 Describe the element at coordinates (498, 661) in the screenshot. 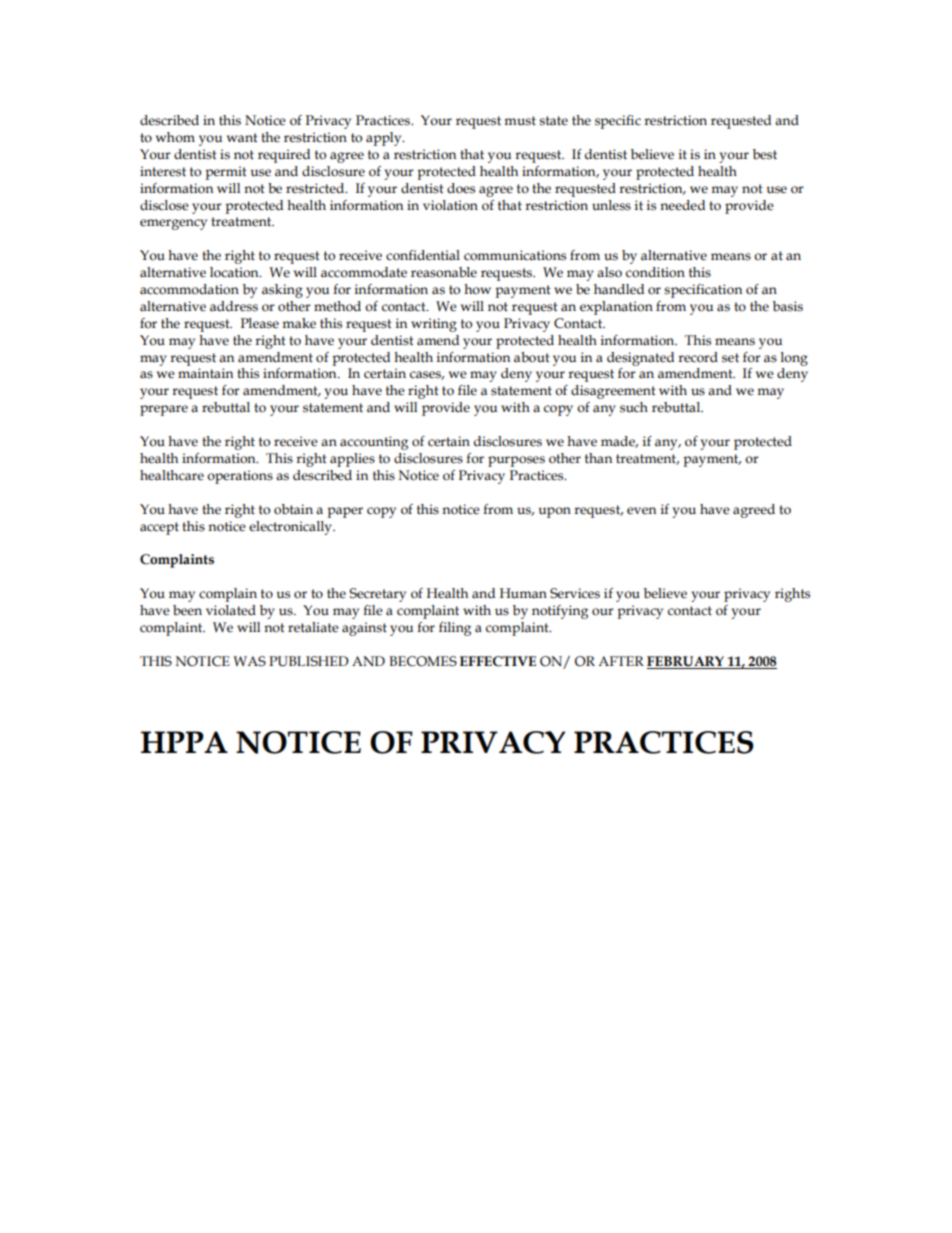

I see `EFFECTIVE` at that location.
